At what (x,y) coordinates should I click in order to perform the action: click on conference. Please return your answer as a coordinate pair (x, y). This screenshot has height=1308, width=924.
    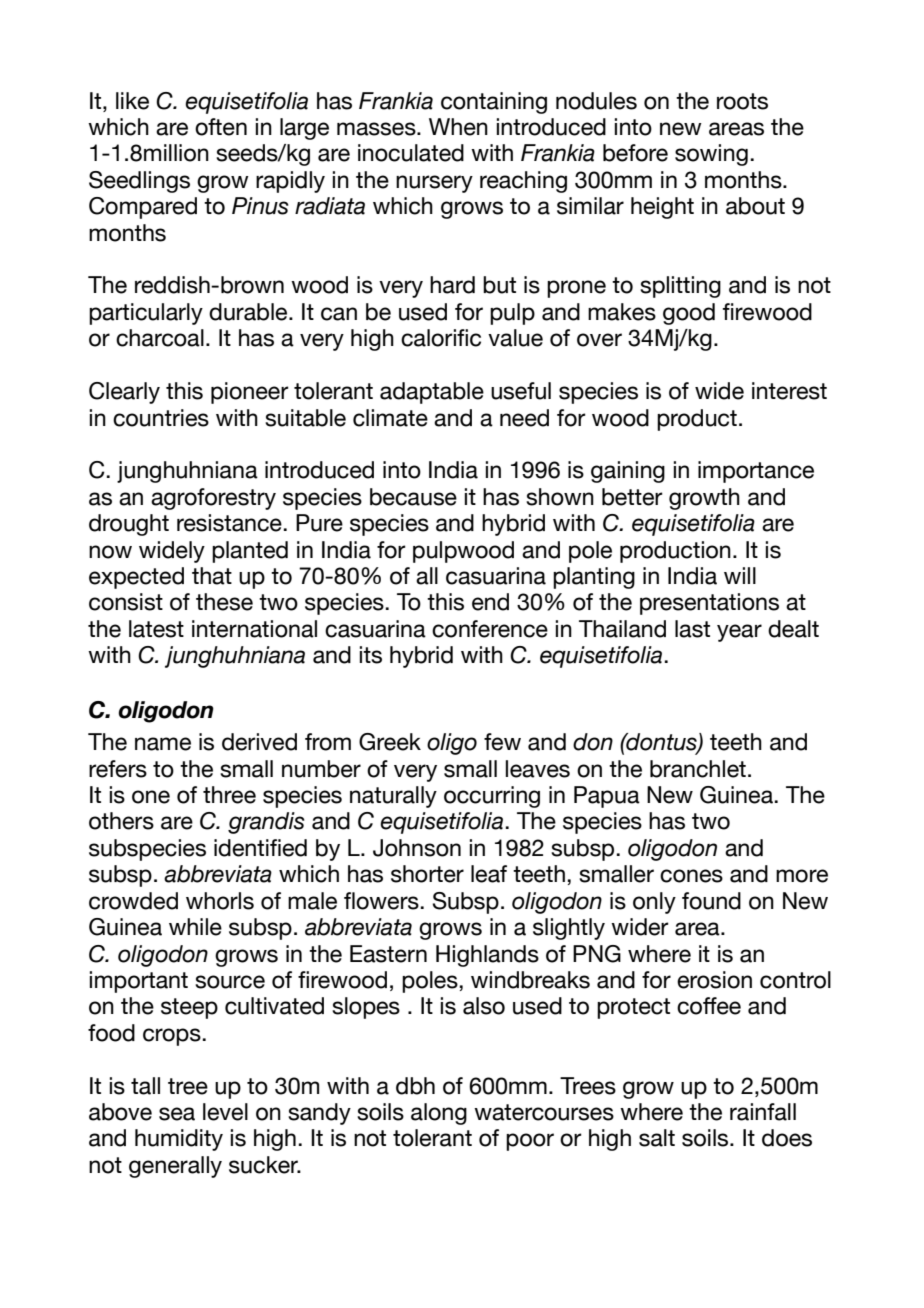
    Looking at the image, I should click on (490, 629).
